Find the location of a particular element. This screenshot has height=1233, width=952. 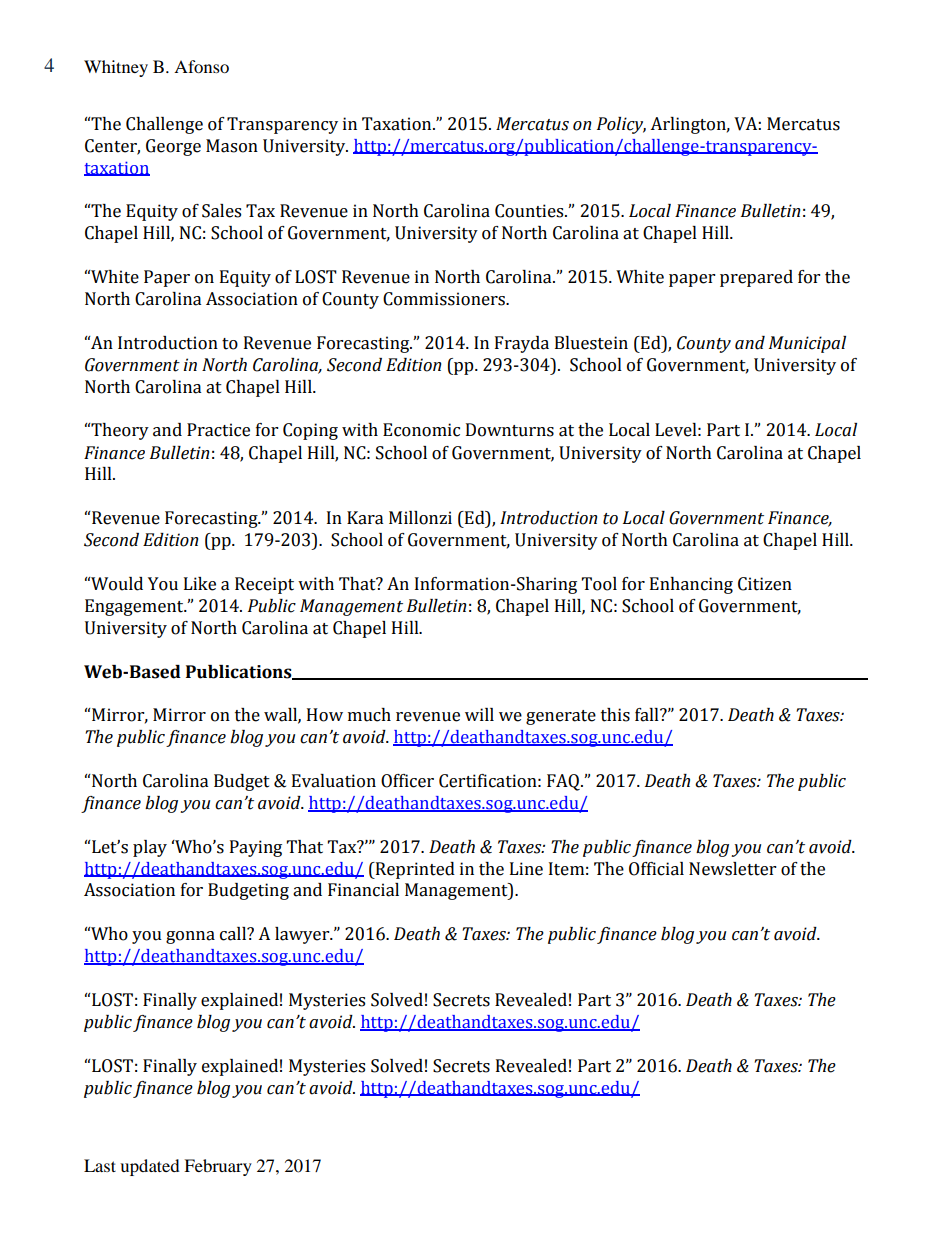

Reprinted is located at coordinates (414, 870).
